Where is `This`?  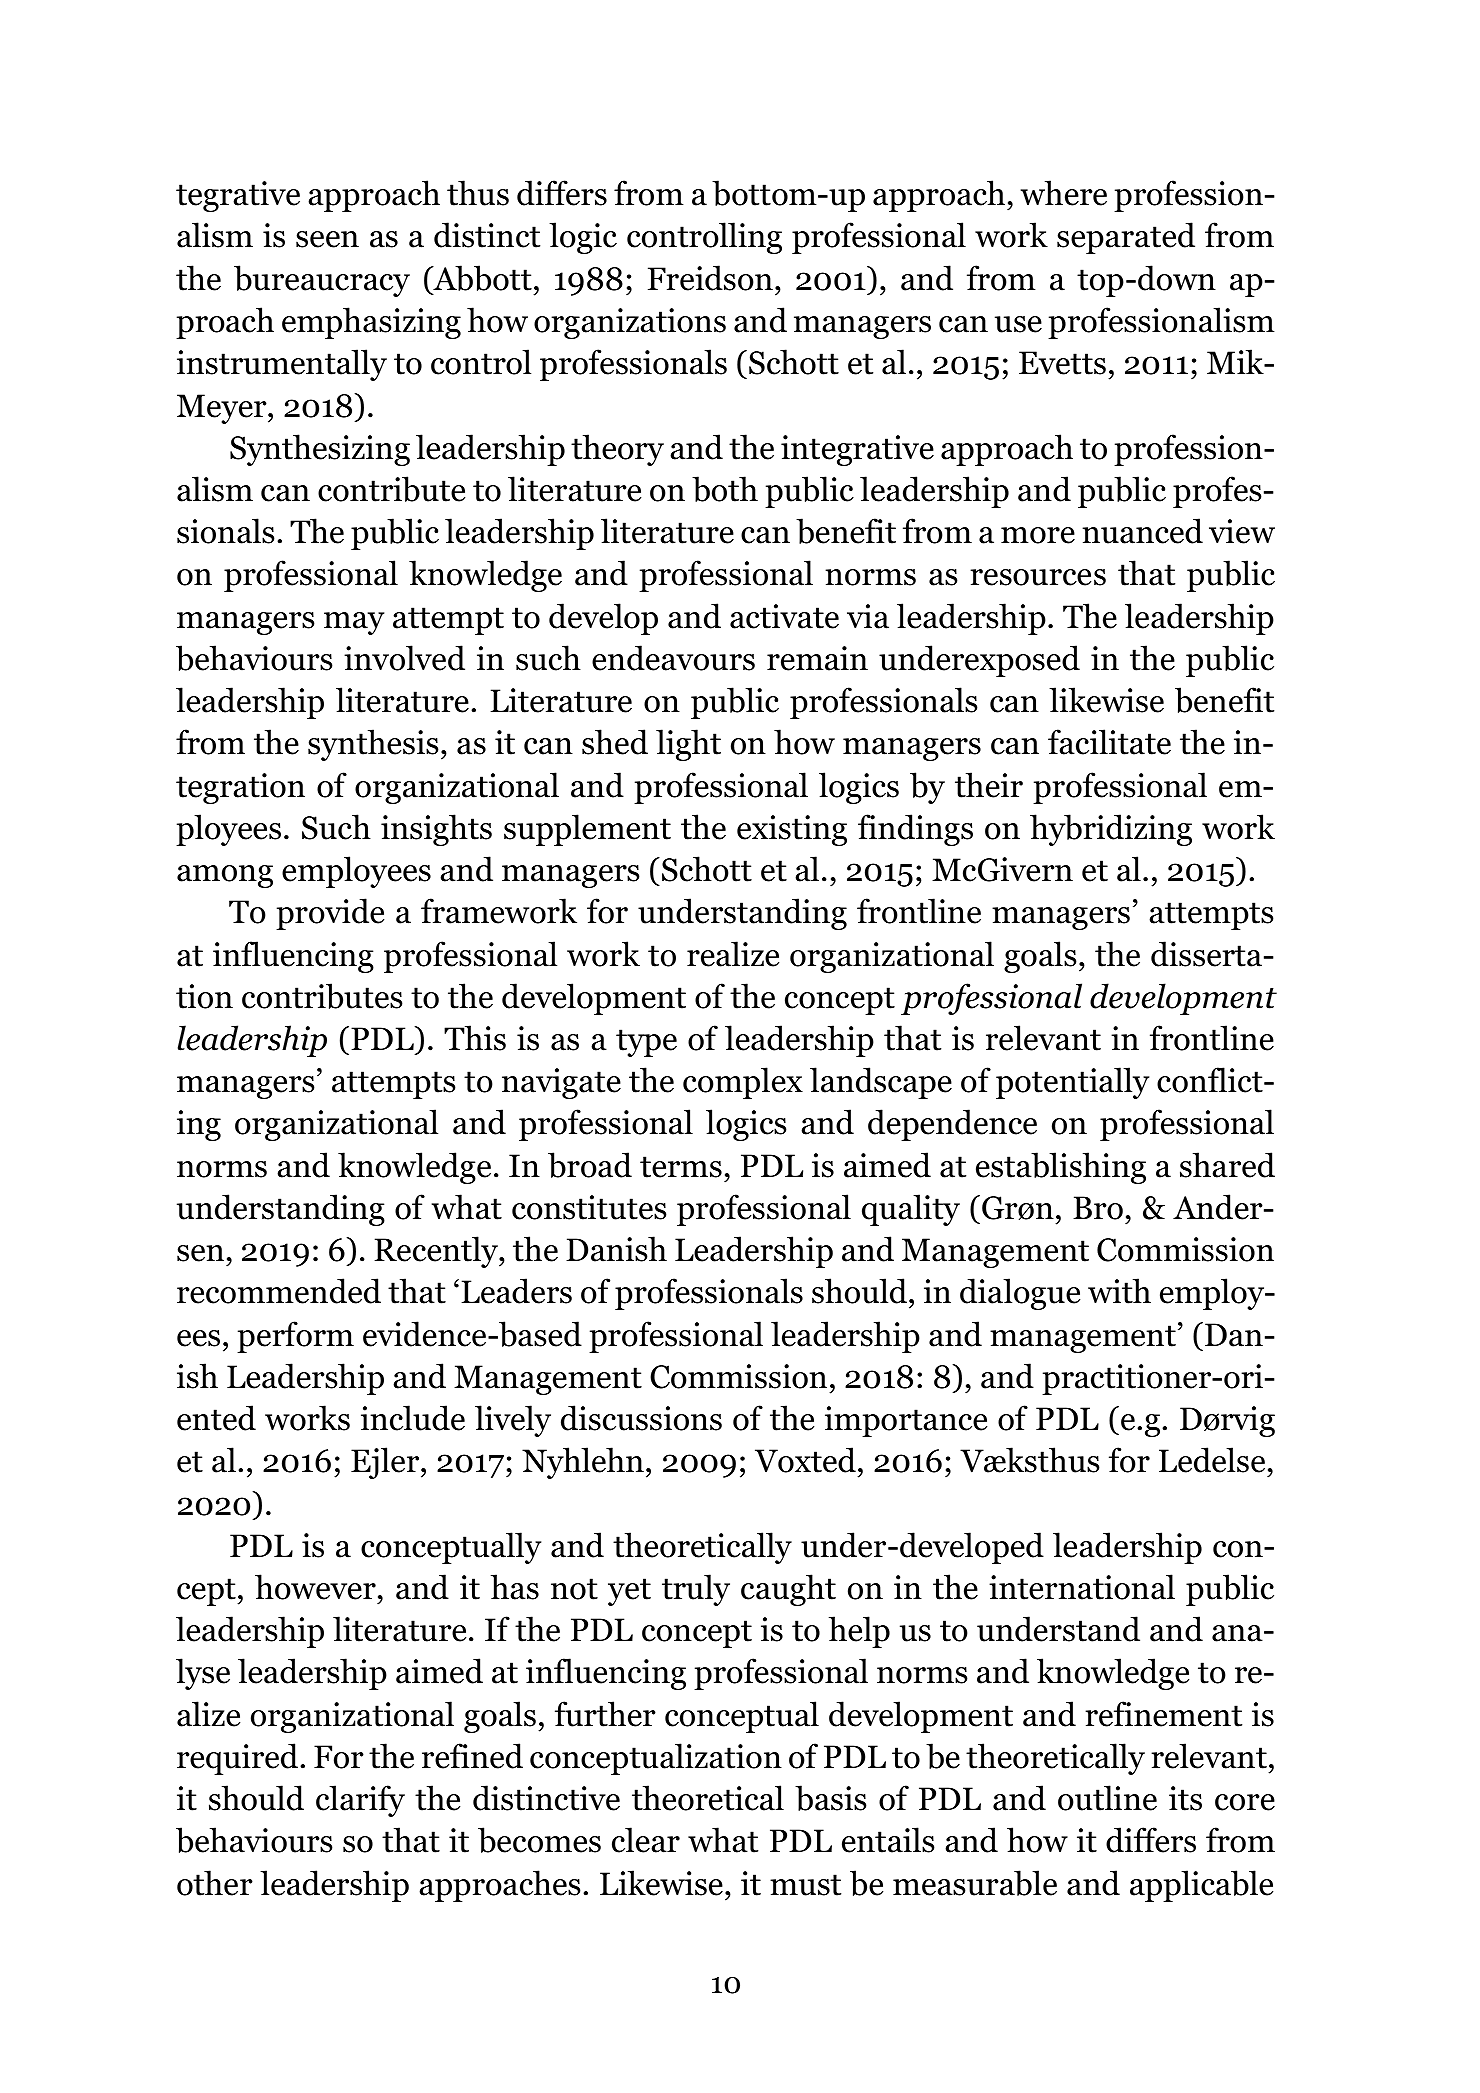 This is located at coordinates (475, 1038).
